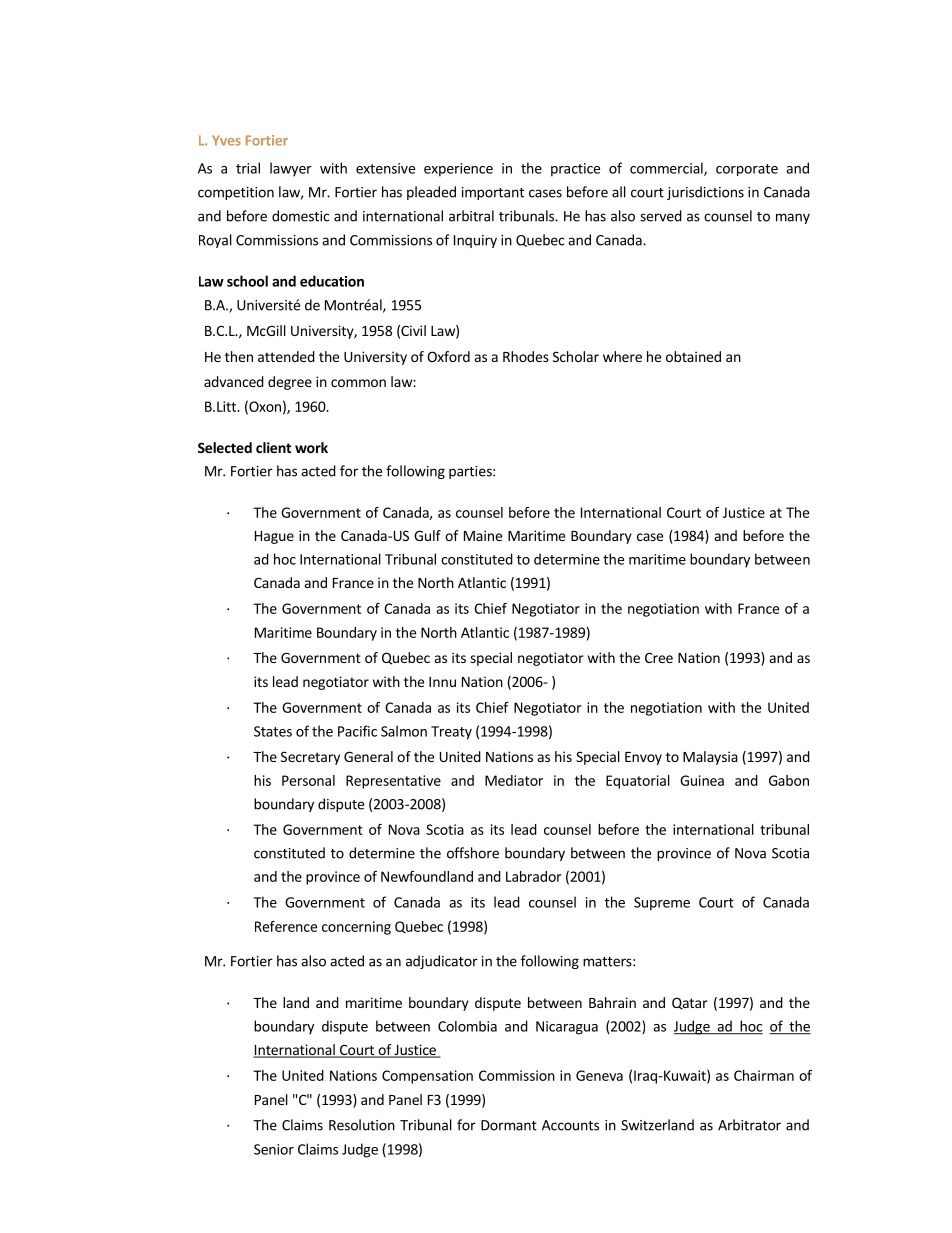 The image size is (952, 1233). What do you see at coordinates (291, 169) in the image?
I see `lawyer` at bounding box center [291, 169].
